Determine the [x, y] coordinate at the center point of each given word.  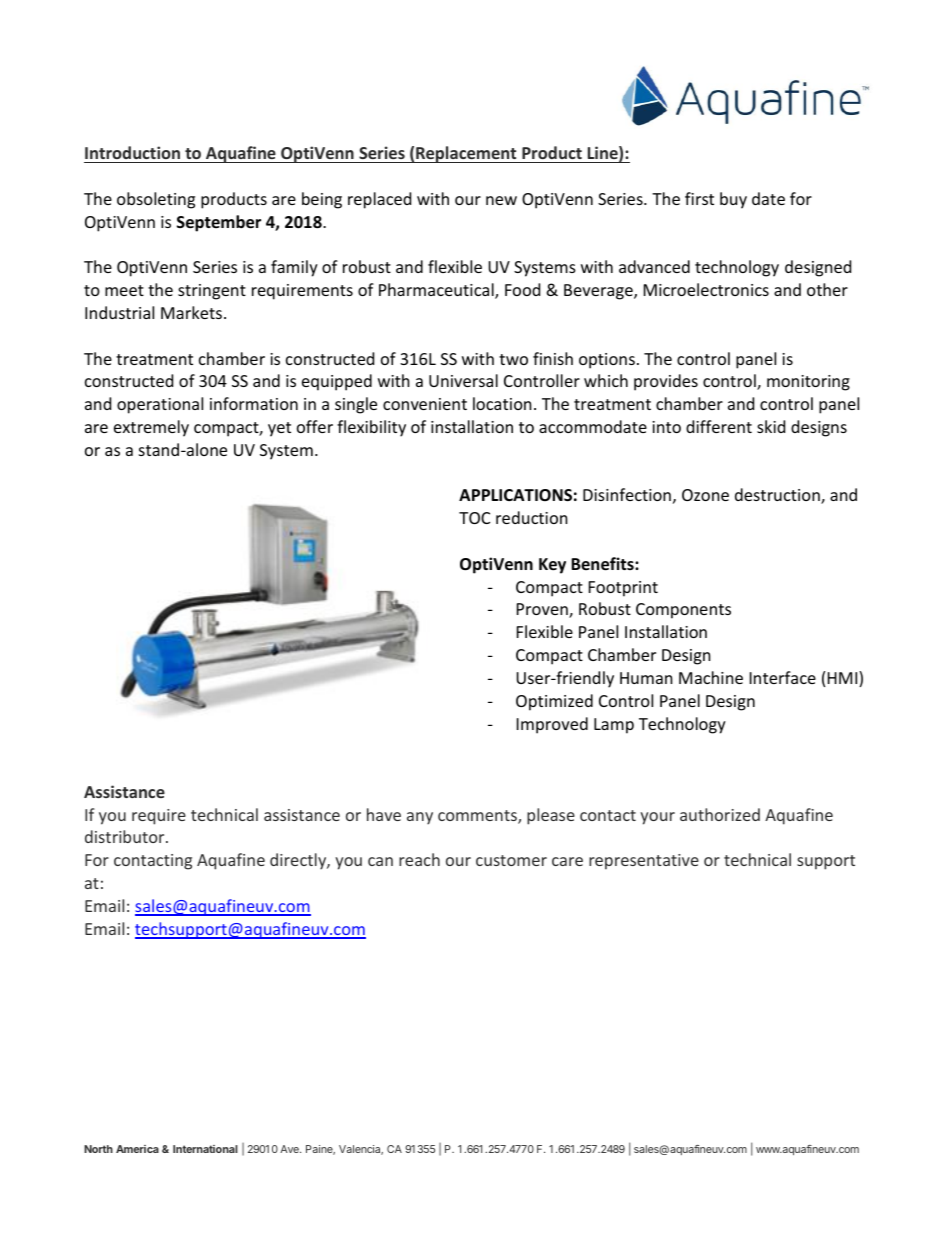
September [219, 223]
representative [644, 862]
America [137, 1149]
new [501, 200]
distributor [126, 836]
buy [733, 200]
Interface [783, 677]
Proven [543, 610]
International [205, 1149]
